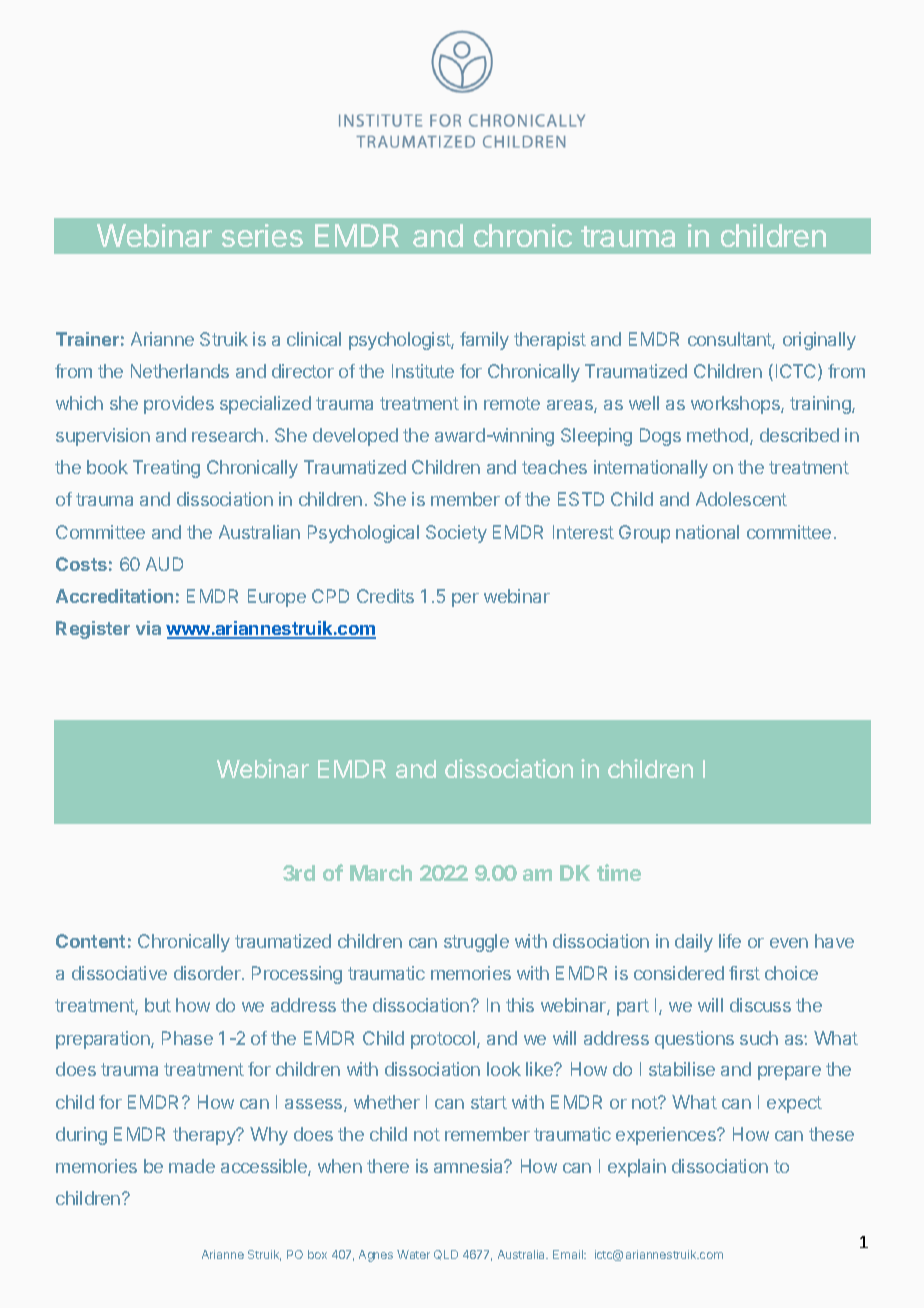 Image resolution: width=924 pixels, height=1308 pixels. What do you see at coordinates (476, 943) in the document?
I see `struggle` at bounding box center [476, 943].
